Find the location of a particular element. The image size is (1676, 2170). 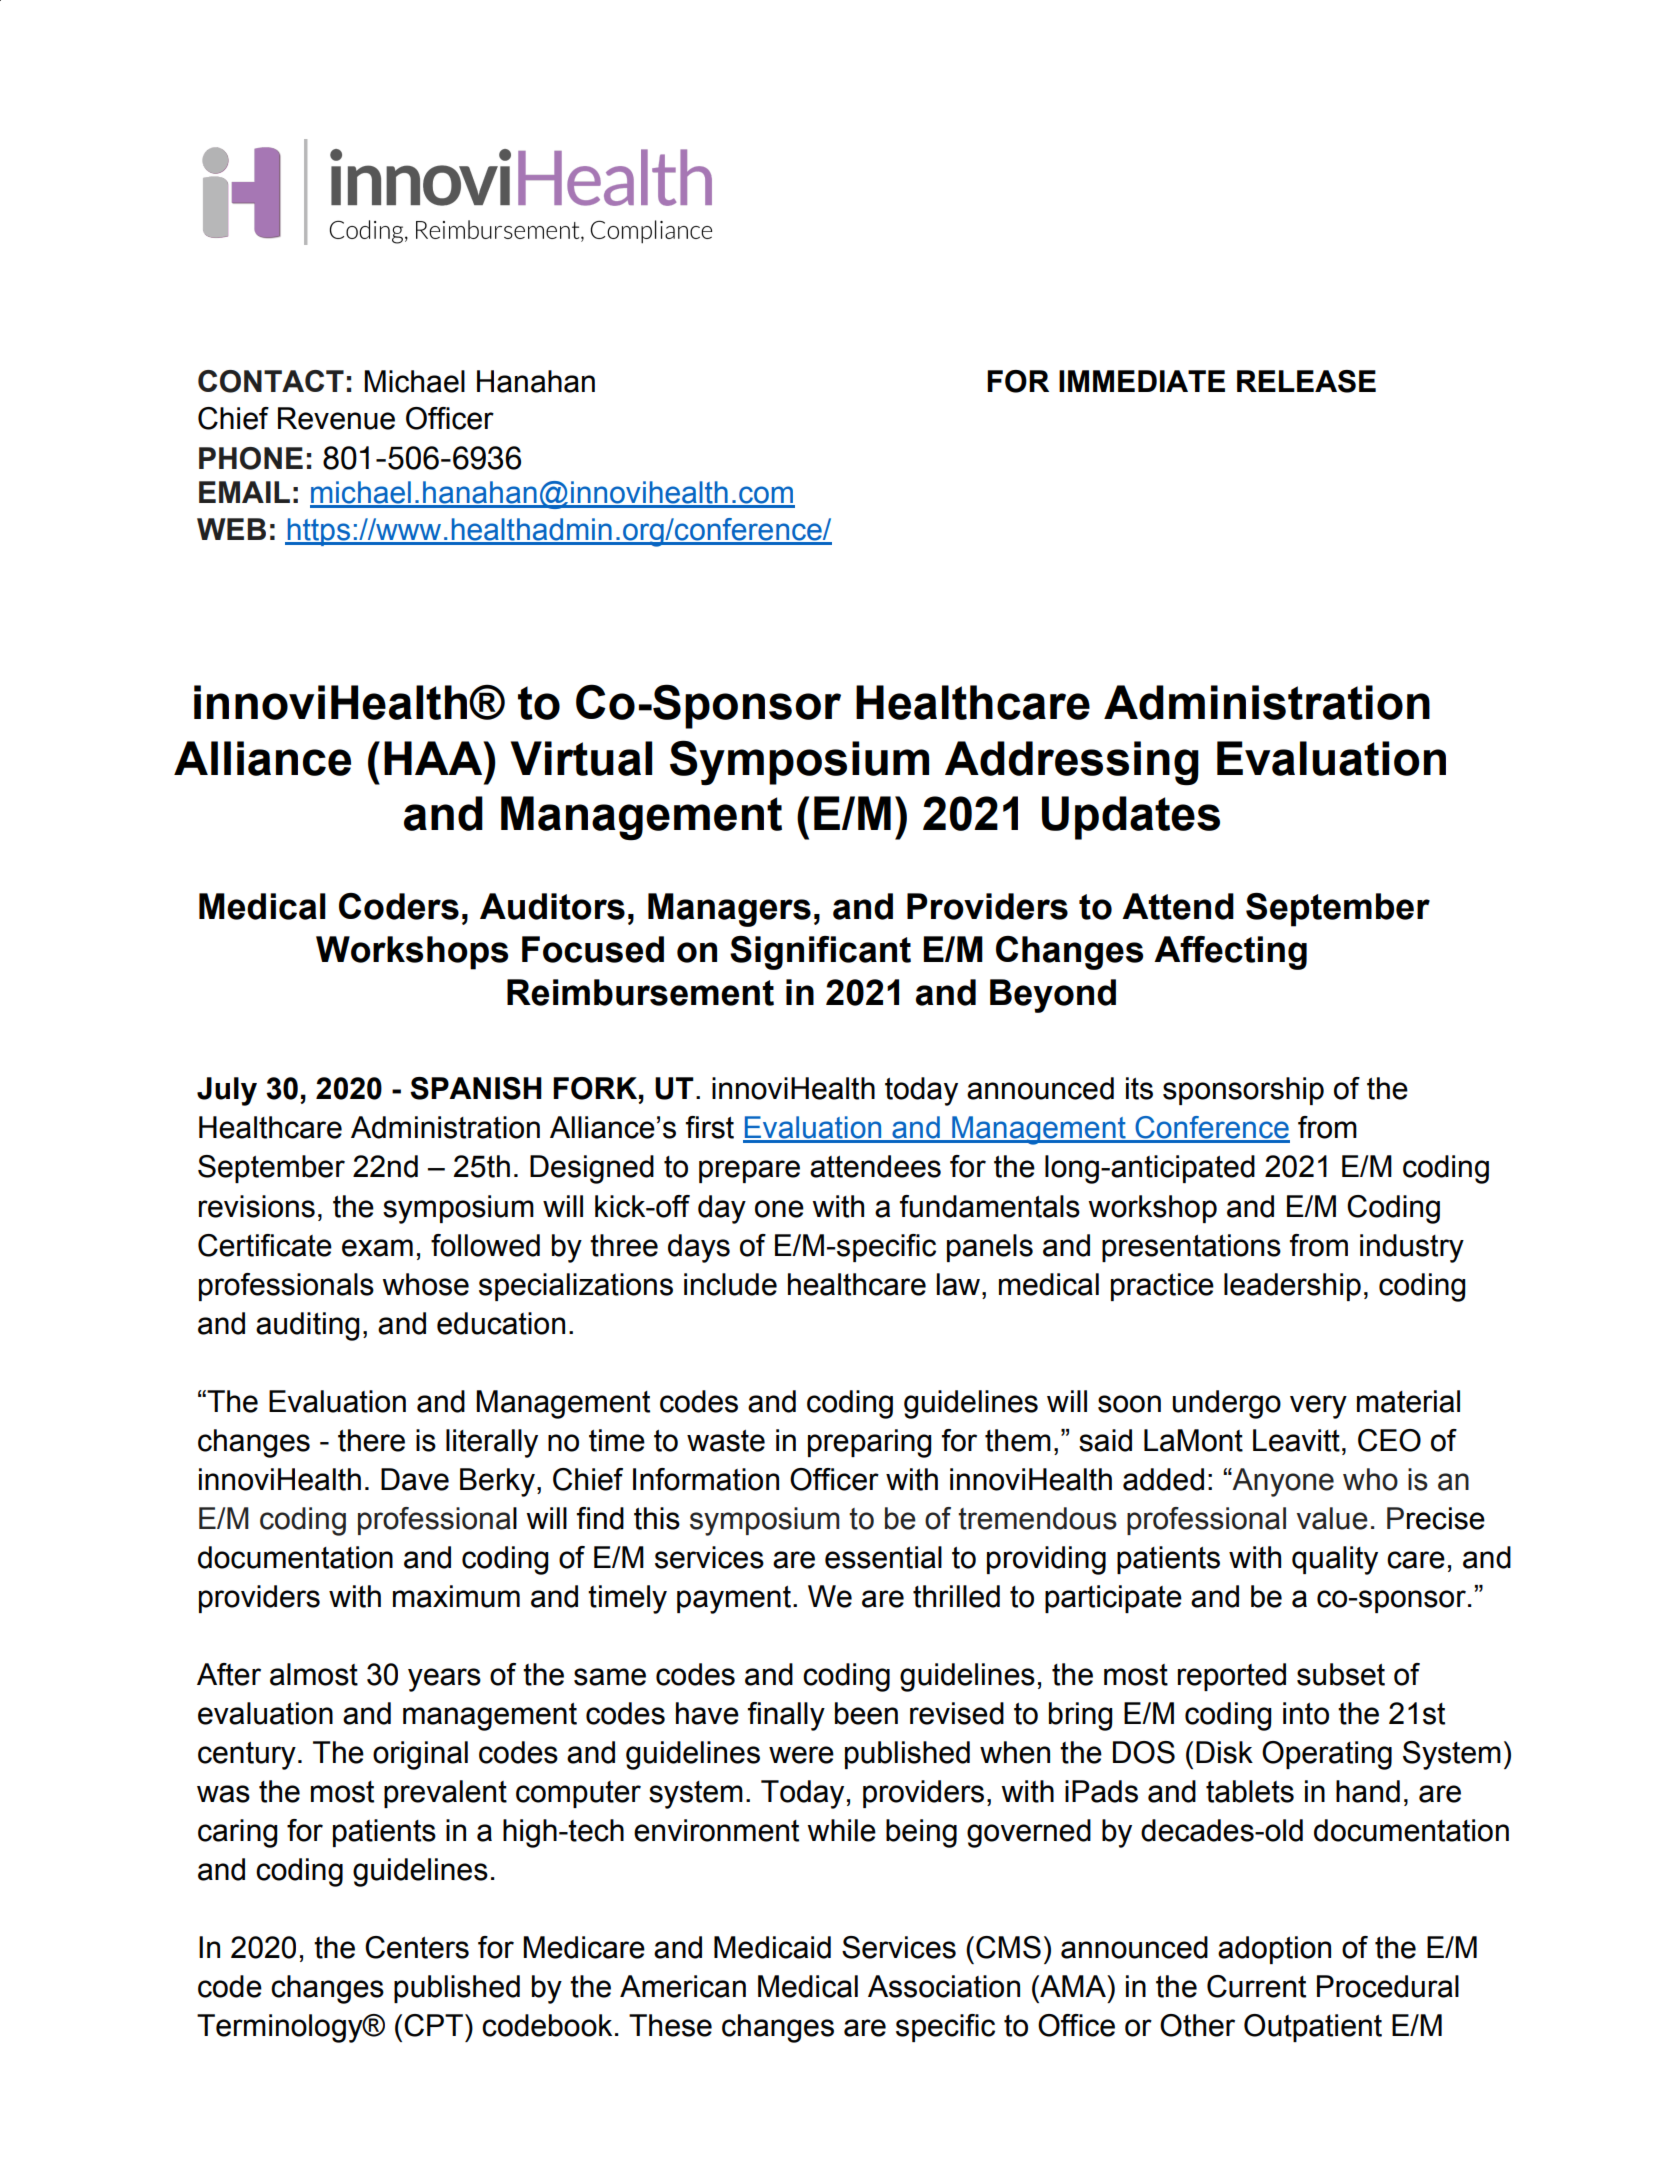

Revenue is located at coordinates (336, 418).
